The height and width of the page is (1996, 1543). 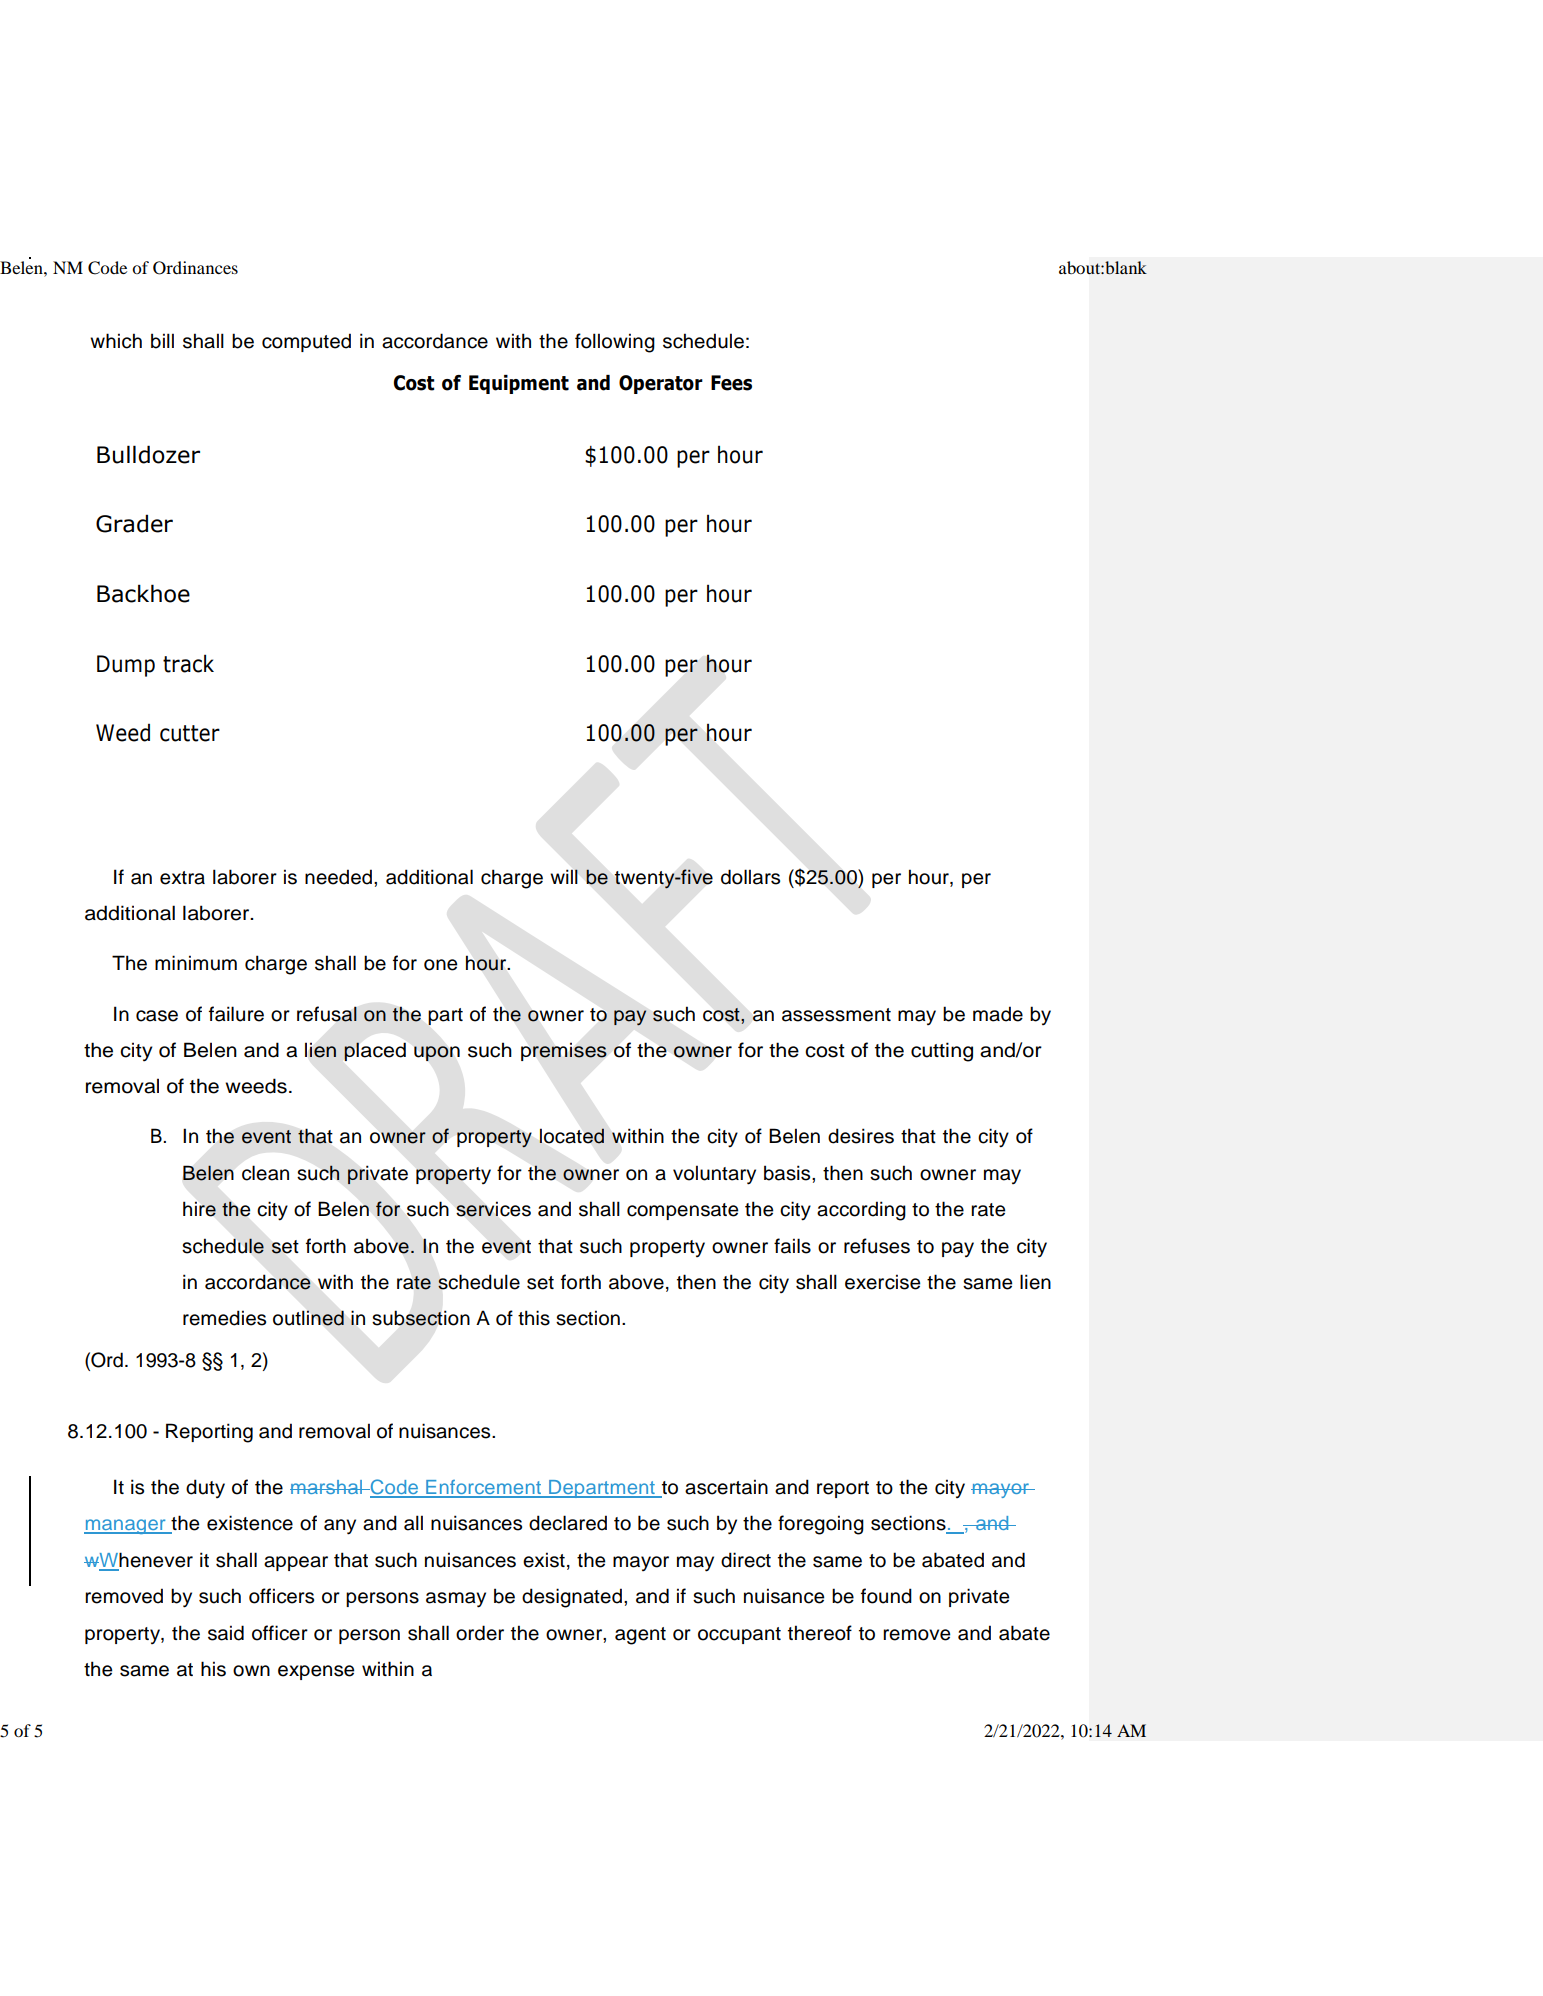 What do you see at coordinates (731, 383) in the page?
I see `Fees` at bounding box center [731, 383].
